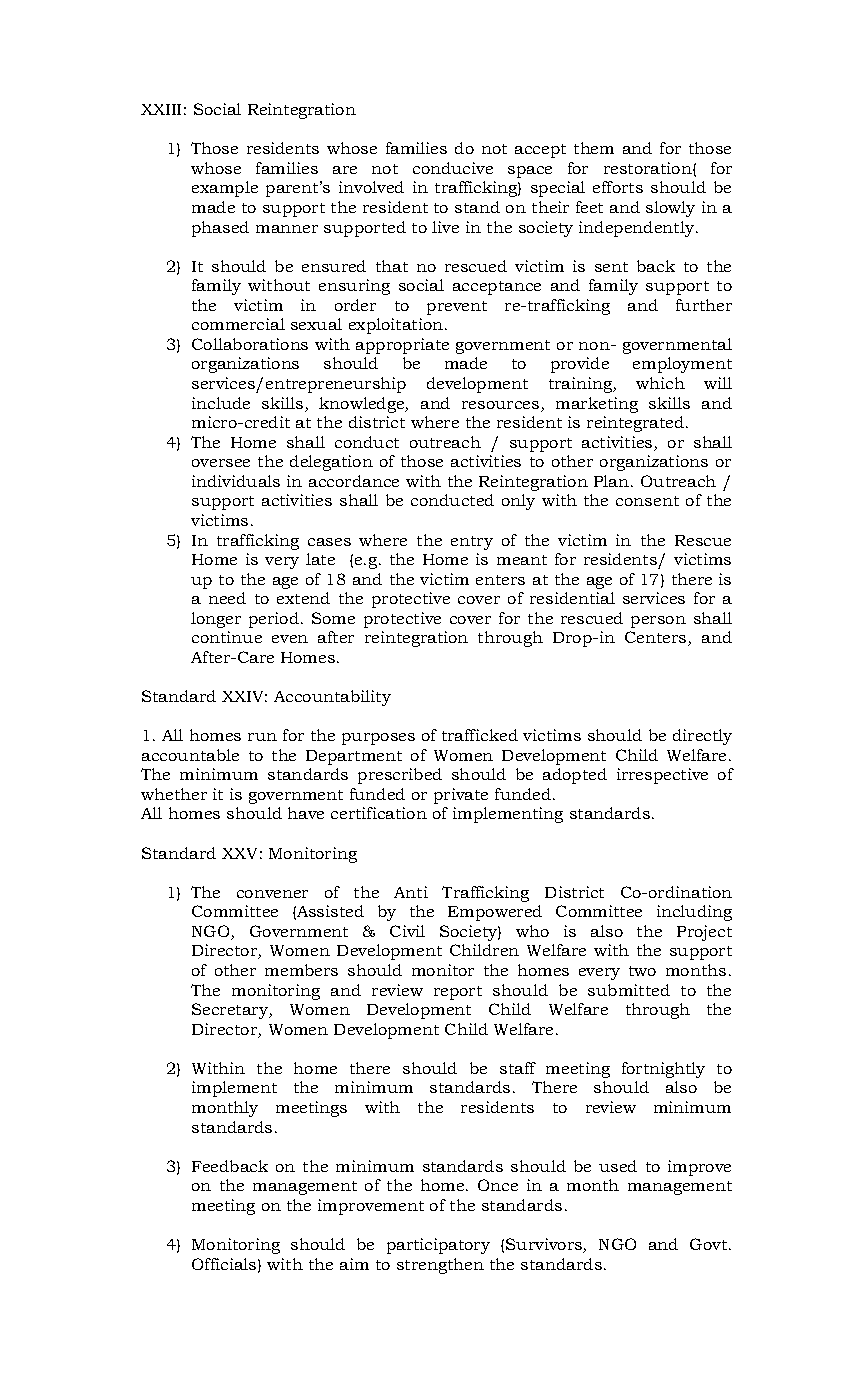 The height and width of the screenshot is (1400, 849). I want to click on Govt, so click(710, 1244).
